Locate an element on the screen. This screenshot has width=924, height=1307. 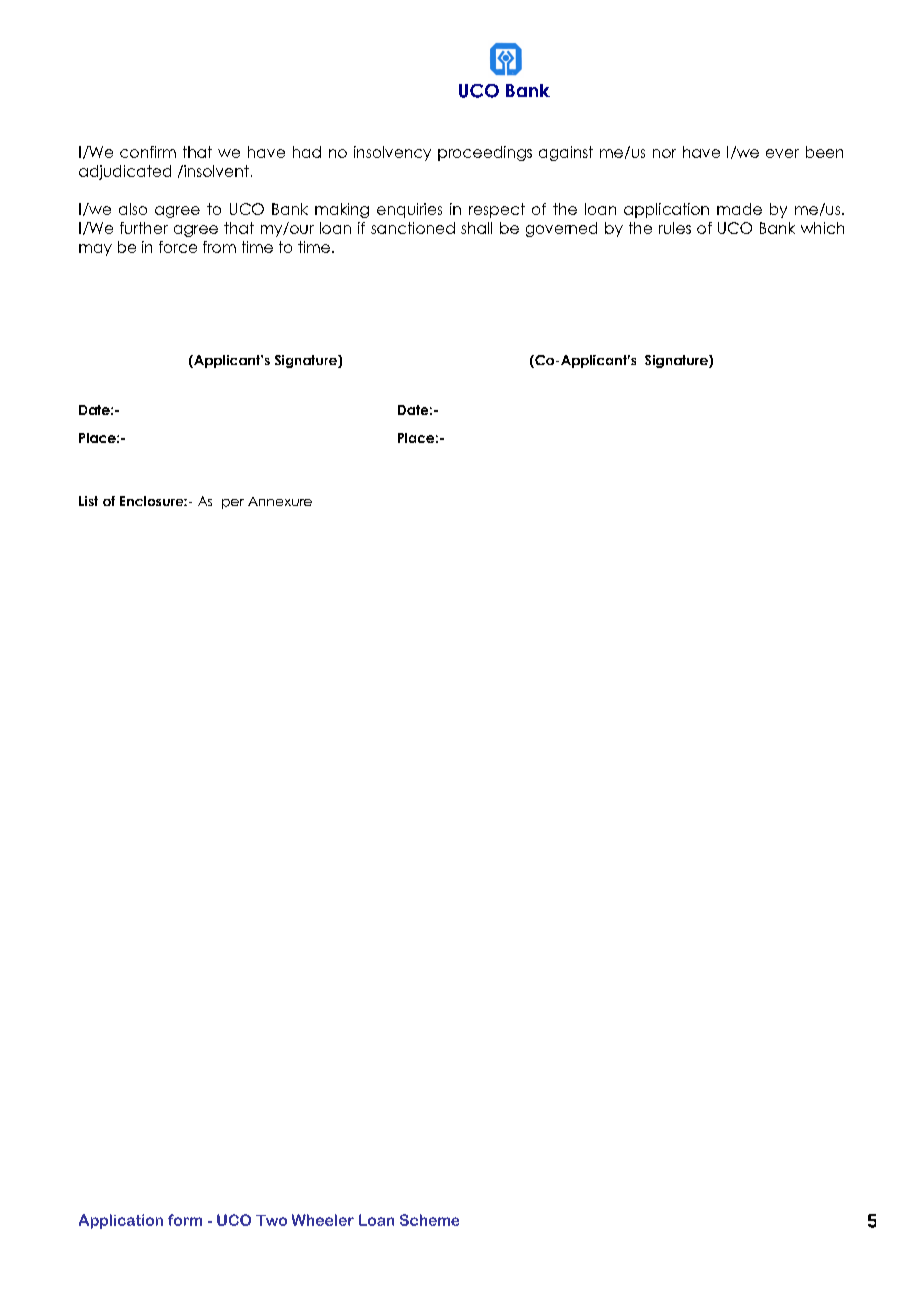
insolvent is located at coordinates (215, 171).
